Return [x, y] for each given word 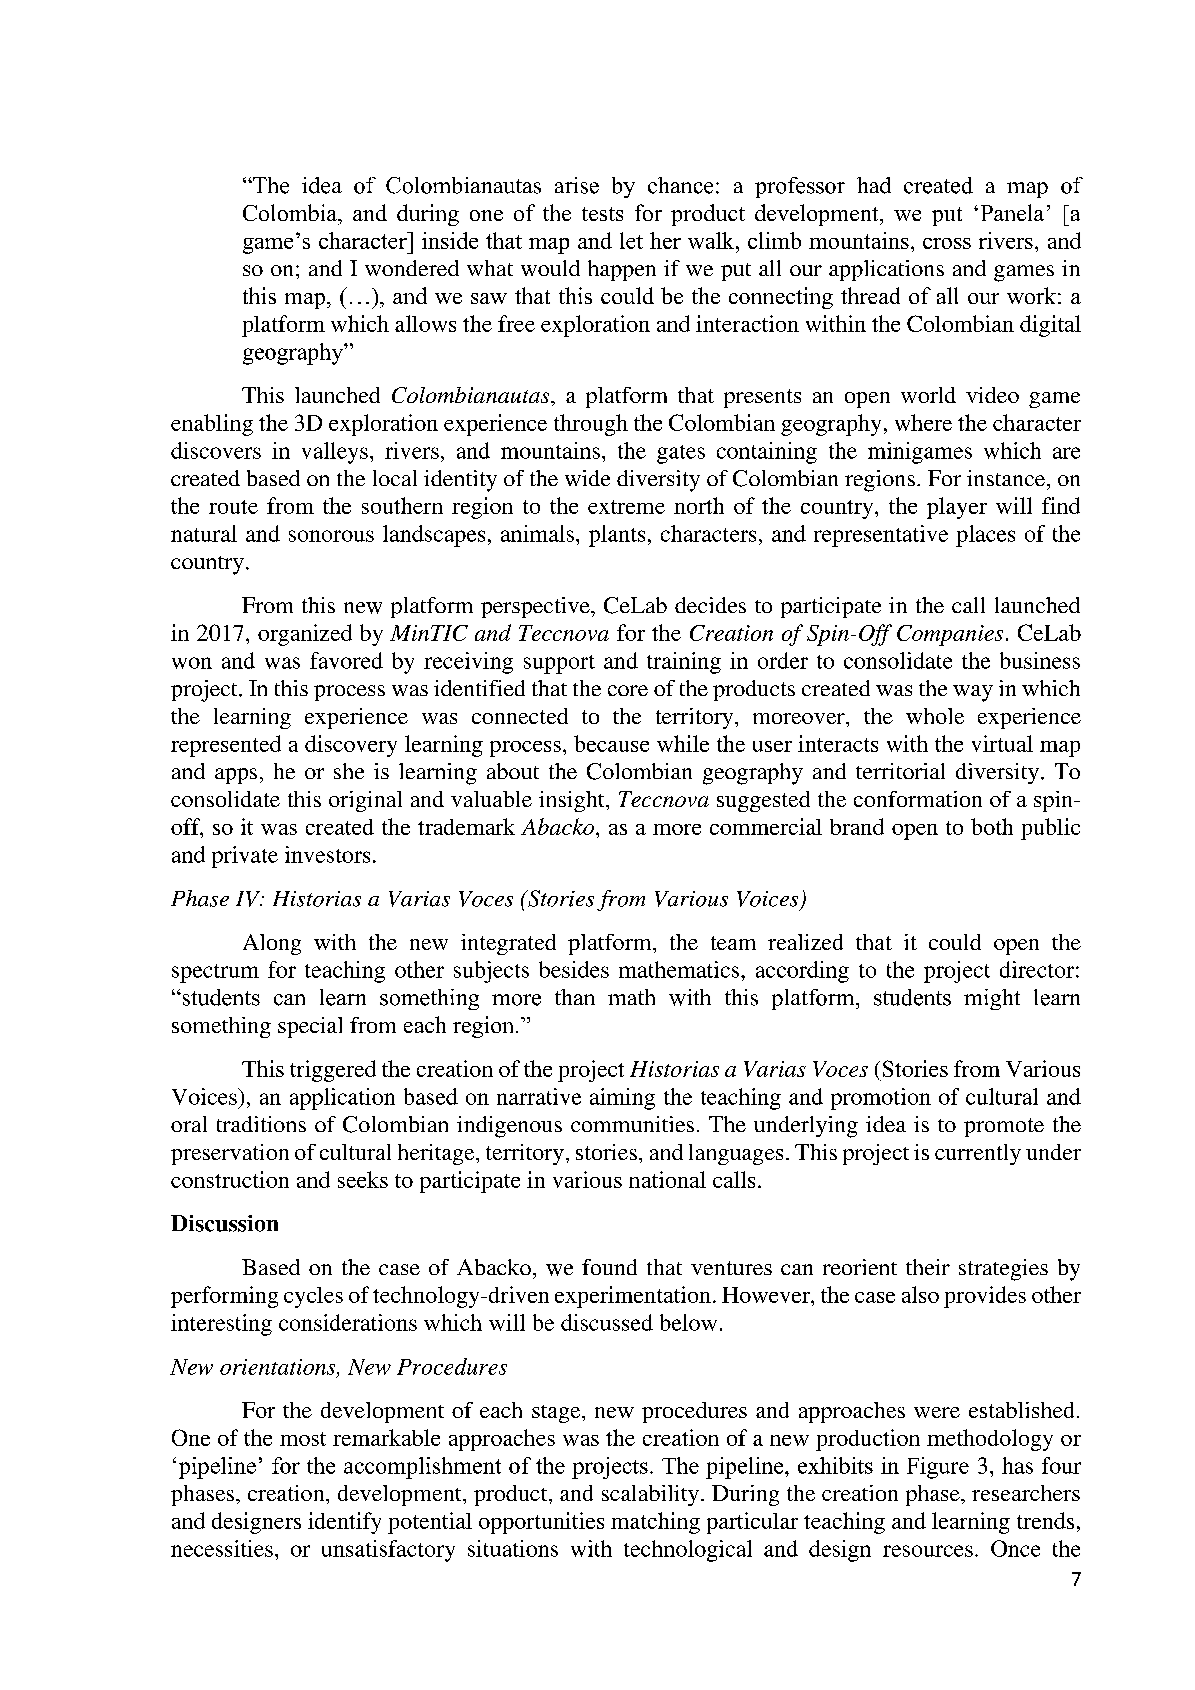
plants [617, 536]
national [667, 1179]
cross [947, 243]
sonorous [331, 536]
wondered [412, 268]
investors [327, 854]
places [985, 536]
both [992, 826]
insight [573, 801]
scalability [650, 1495]
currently [978, 1154]
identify [344, 1523]
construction [230, 1179]
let [631, 240]
